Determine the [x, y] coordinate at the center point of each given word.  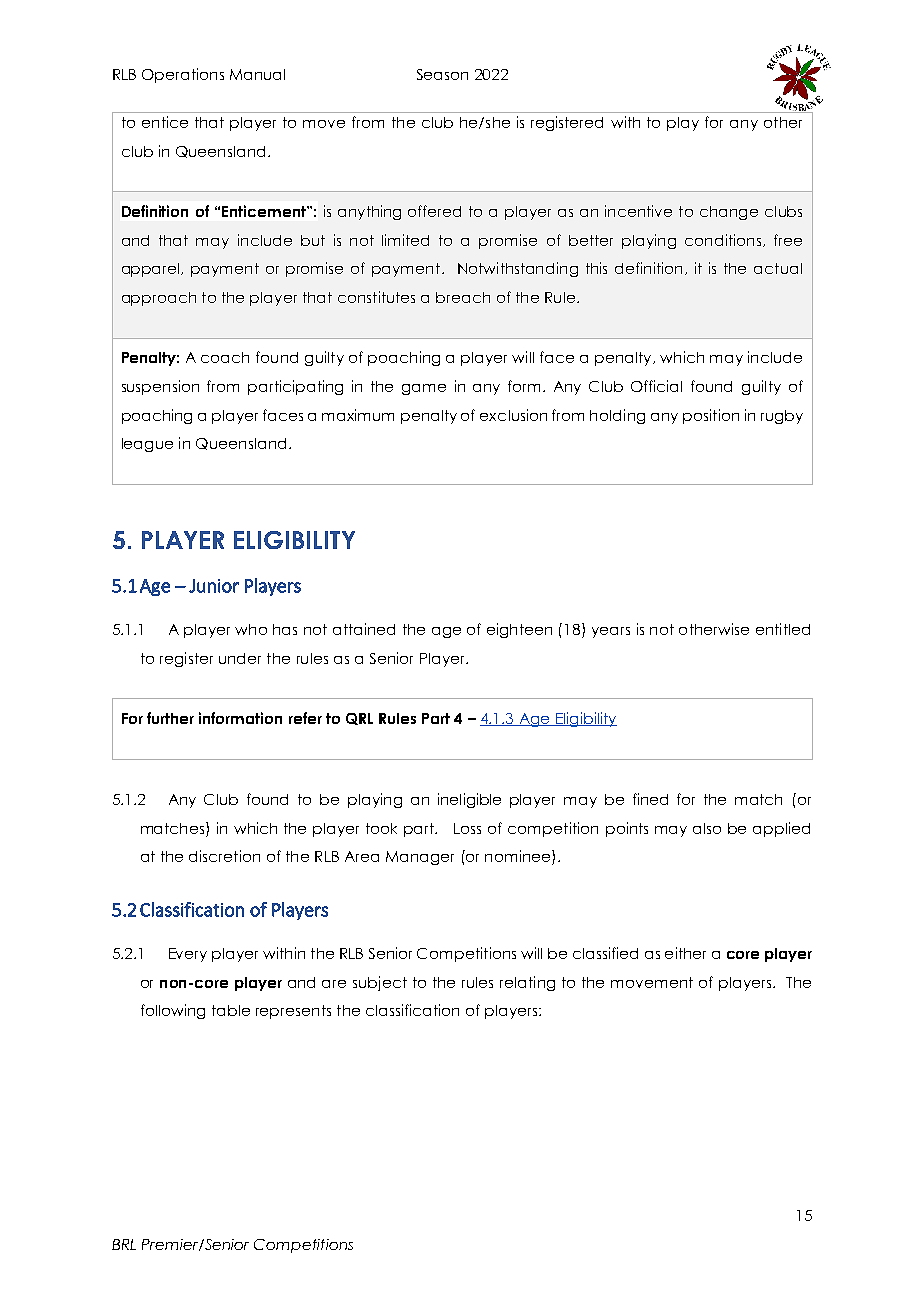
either [685, 953]
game [424, 389]
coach [225, 357]
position [711, 416]
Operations [183, 75]
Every [188, 955]
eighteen [519, 630]
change [729, 213]
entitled [783, 629]
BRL [124, 1244]
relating [527, 983]
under [240, 658]
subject [380, 983]
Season [442, 74]
